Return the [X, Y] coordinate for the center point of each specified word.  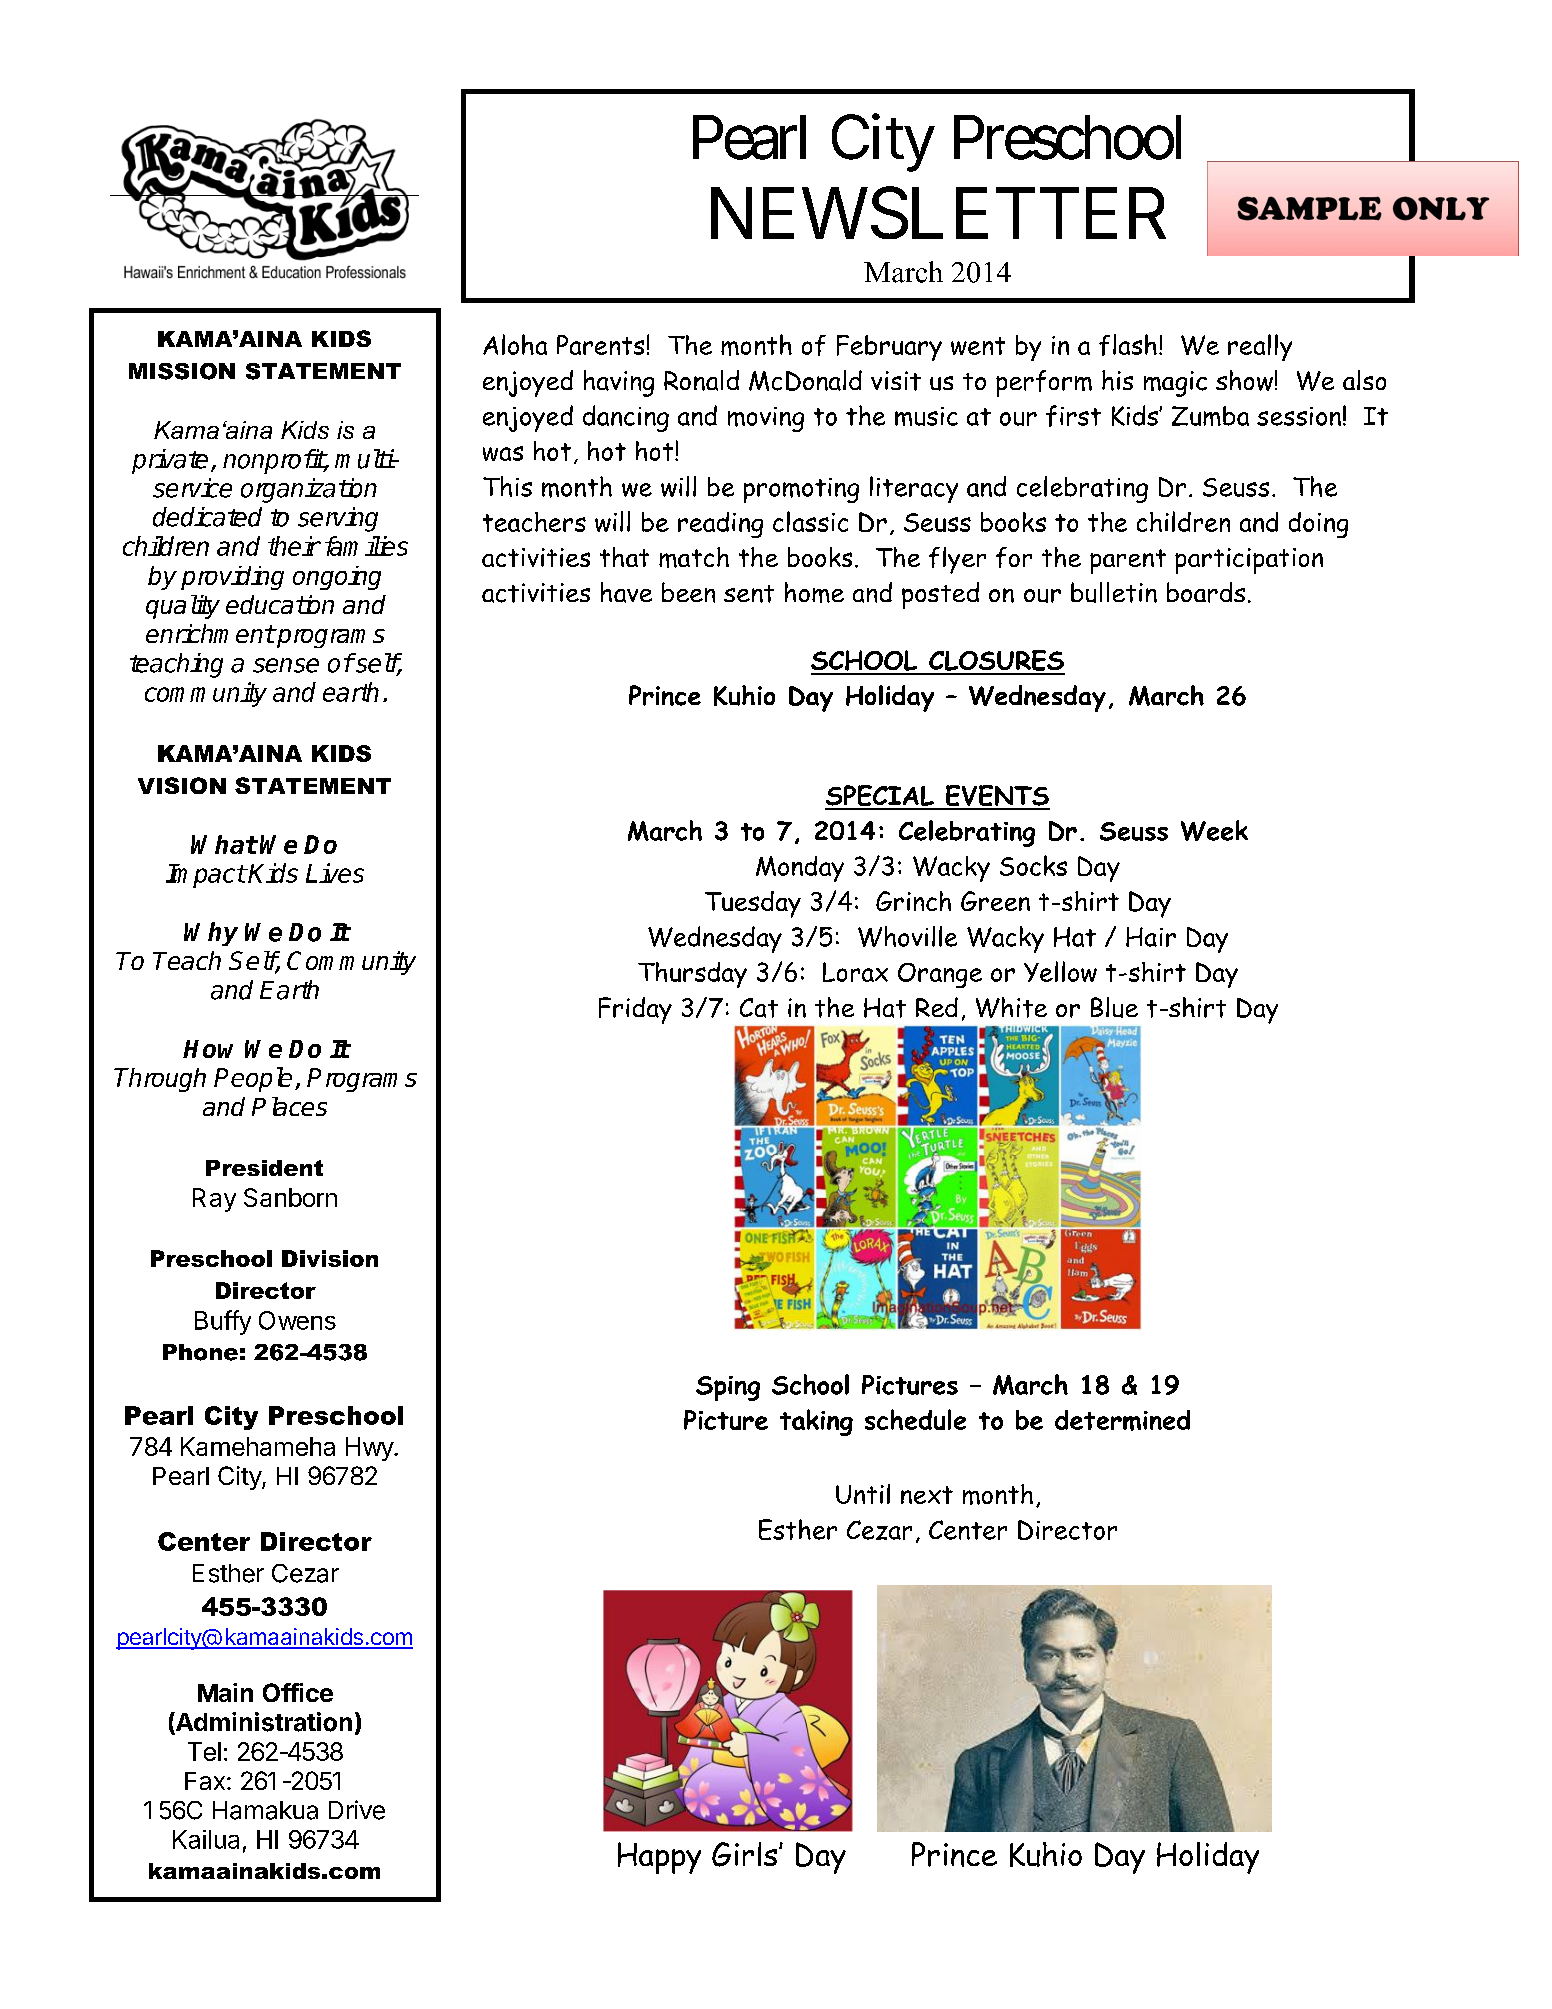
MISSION [182, 371]
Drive [357, 1810]
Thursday [692, 975]
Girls [746, 1854]
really [1260, 347]
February [889, 348]
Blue [1114, 1007]
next [927, 1495]
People [253, 1079]
